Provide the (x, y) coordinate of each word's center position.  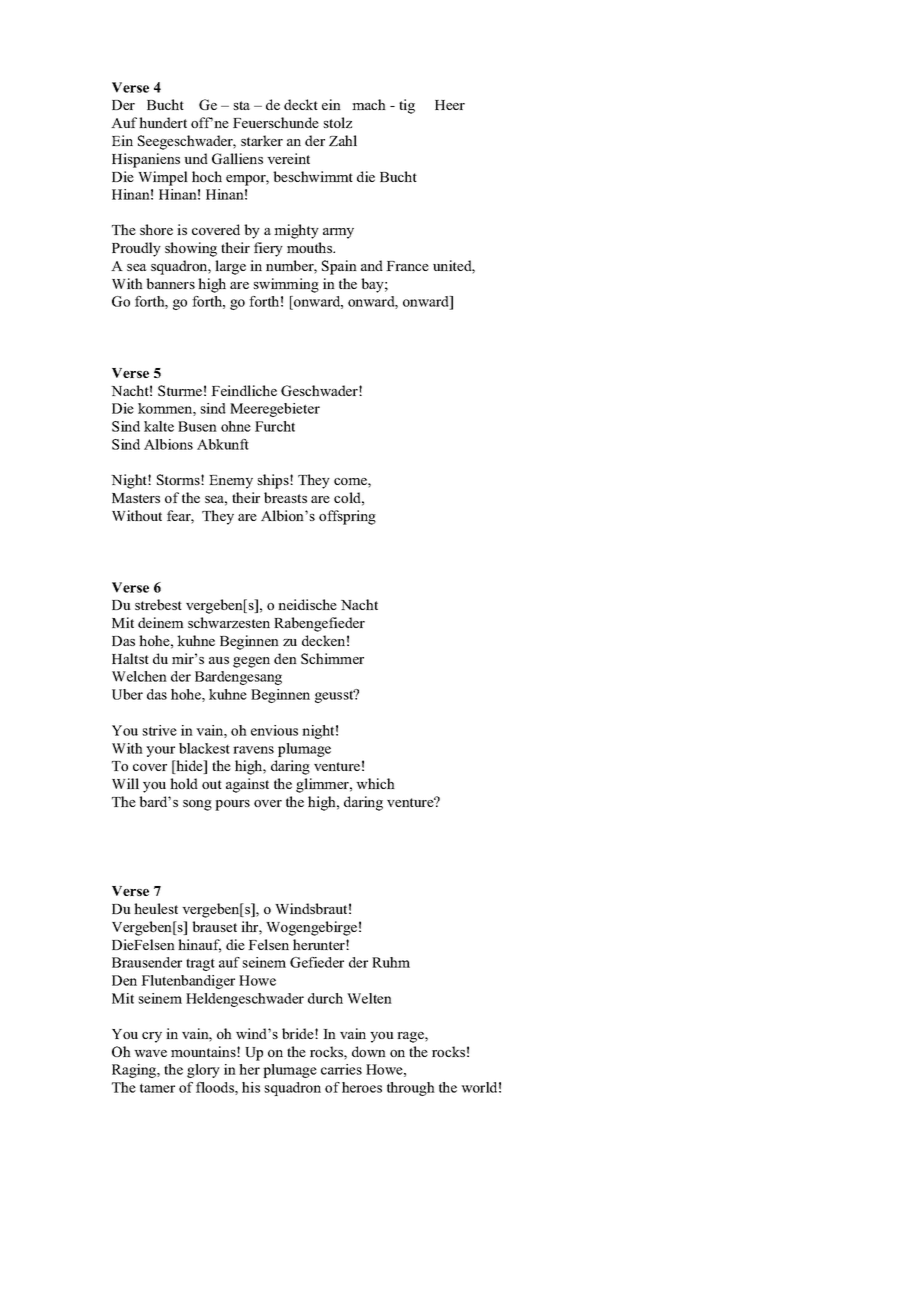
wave (150, 1053)
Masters (136, 498)
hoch (207, 176)
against (247, 785)
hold (184, 783)
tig (407, 106)
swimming (286, 285)
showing (191, 249)
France (407, 266)
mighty (296, 231)
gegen (251, 662)
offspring (347, 517)
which (375, 783)
